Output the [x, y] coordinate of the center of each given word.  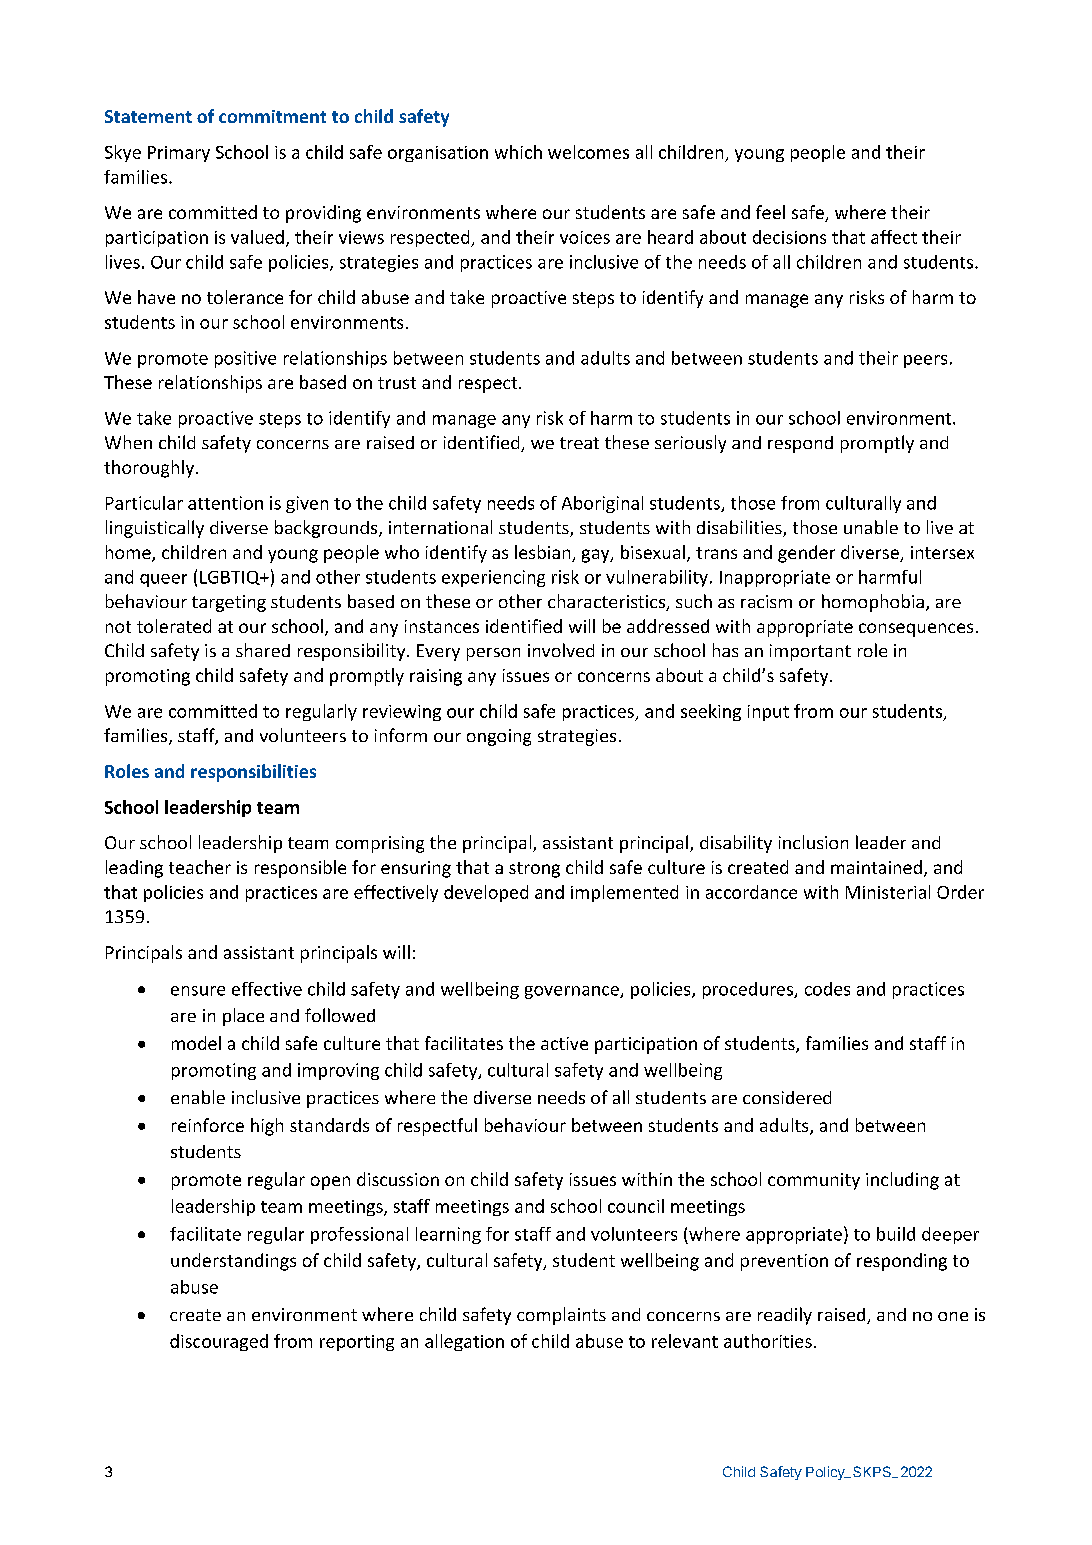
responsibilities [253, 773]
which [518, 152]
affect [894, 237]
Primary [179, 154]
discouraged [219, 1342]
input [768, 713]
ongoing [499, 737]
